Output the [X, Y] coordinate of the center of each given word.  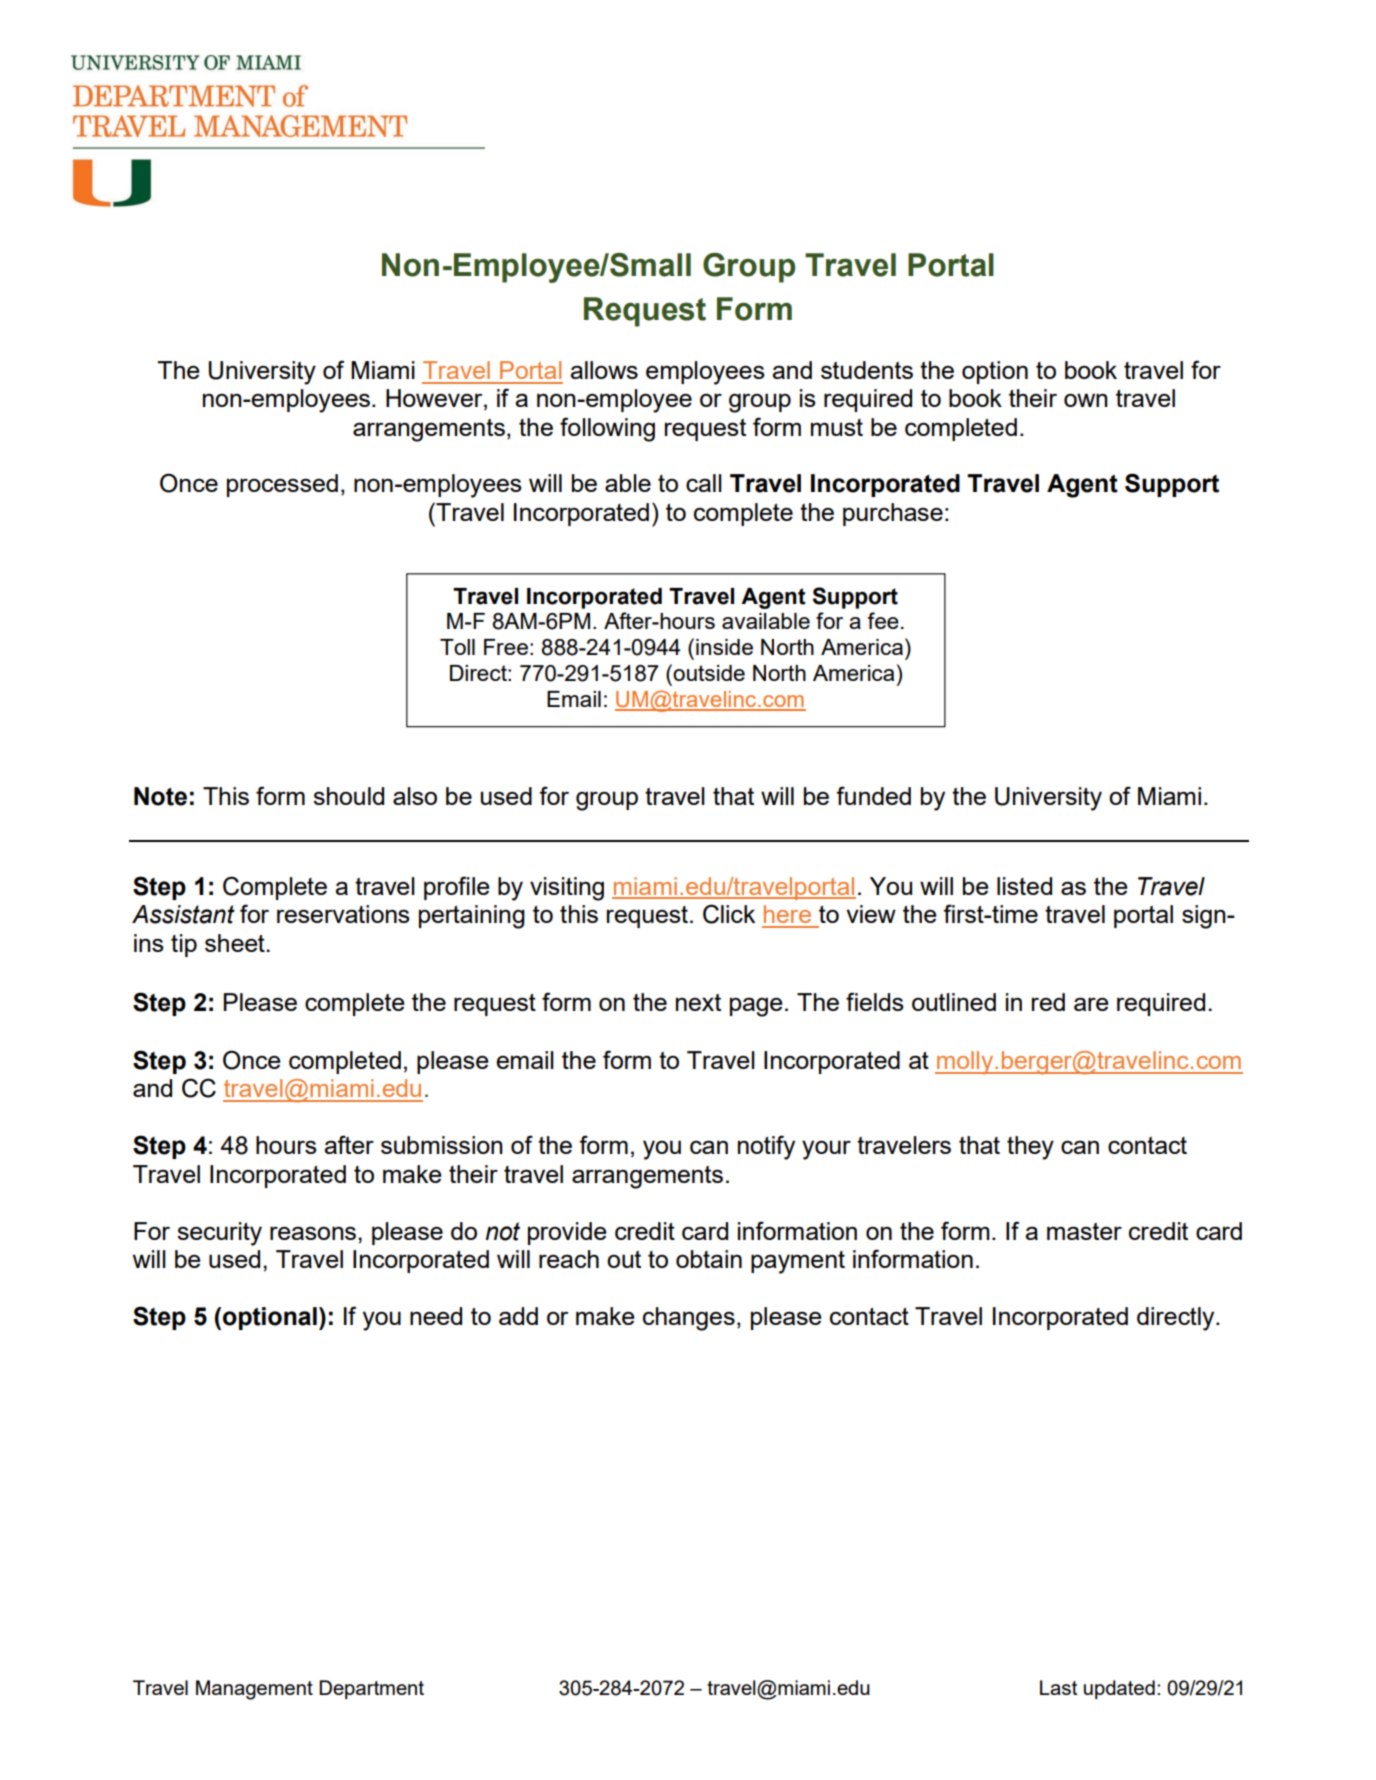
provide [567, 1233]
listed [1024, 886]
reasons [313, 1233]
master [1084, 1231]
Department [371, 1689]
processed [282, 485]
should [348, 796]
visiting [567, 889]
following [607, 429]
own [1086, 400]
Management [254, 1690]
